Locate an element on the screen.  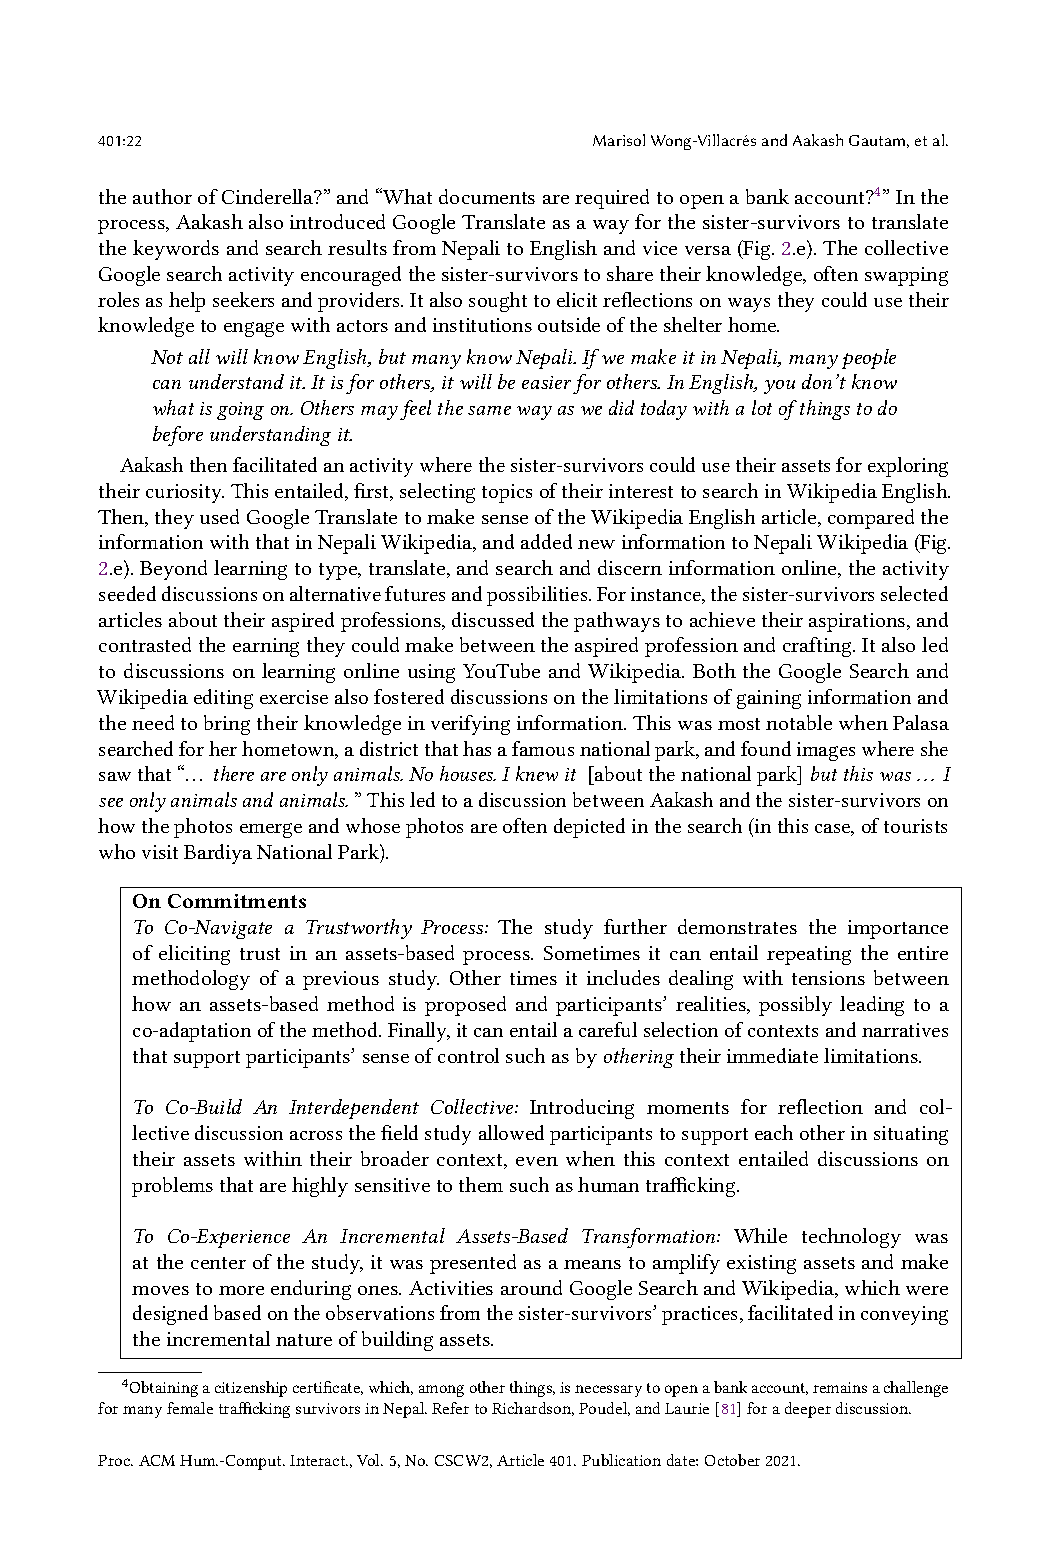
author is located at coordinates (162, 196).
